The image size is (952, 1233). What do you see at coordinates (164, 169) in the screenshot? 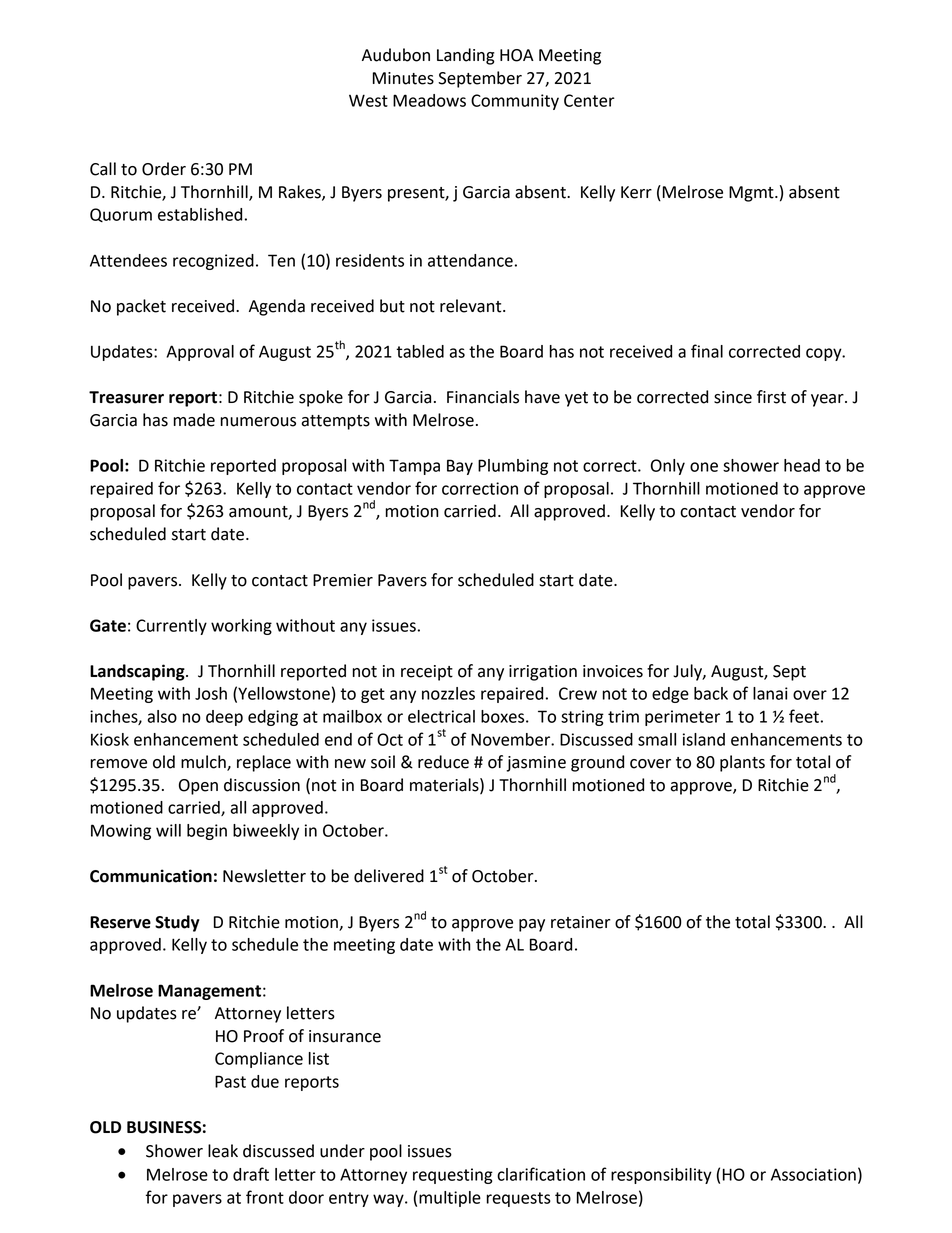
I see `Order` at bounding box center [164, 169].
